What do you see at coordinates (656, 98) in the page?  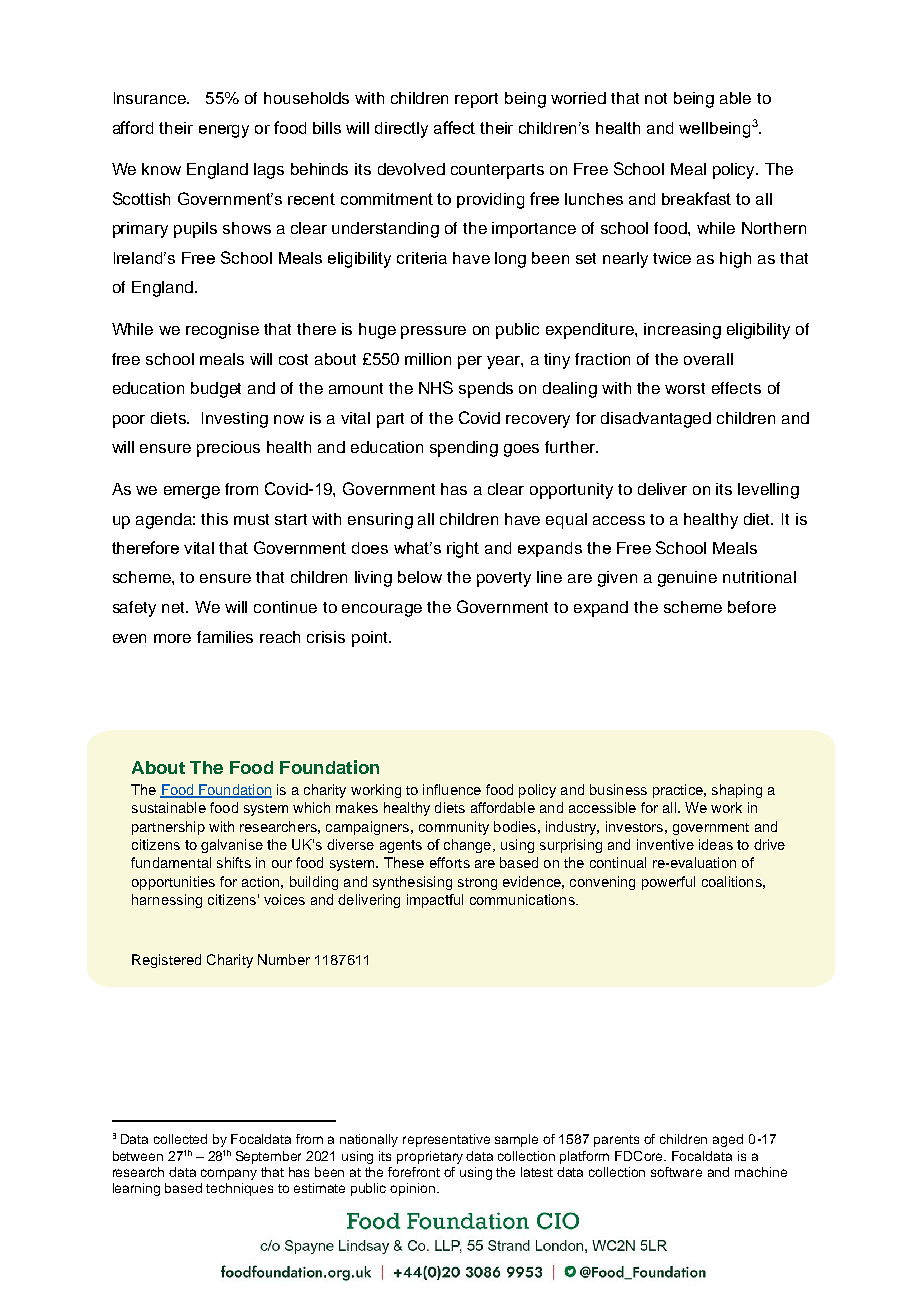 I see `not` at bounding box center [656, 98].
